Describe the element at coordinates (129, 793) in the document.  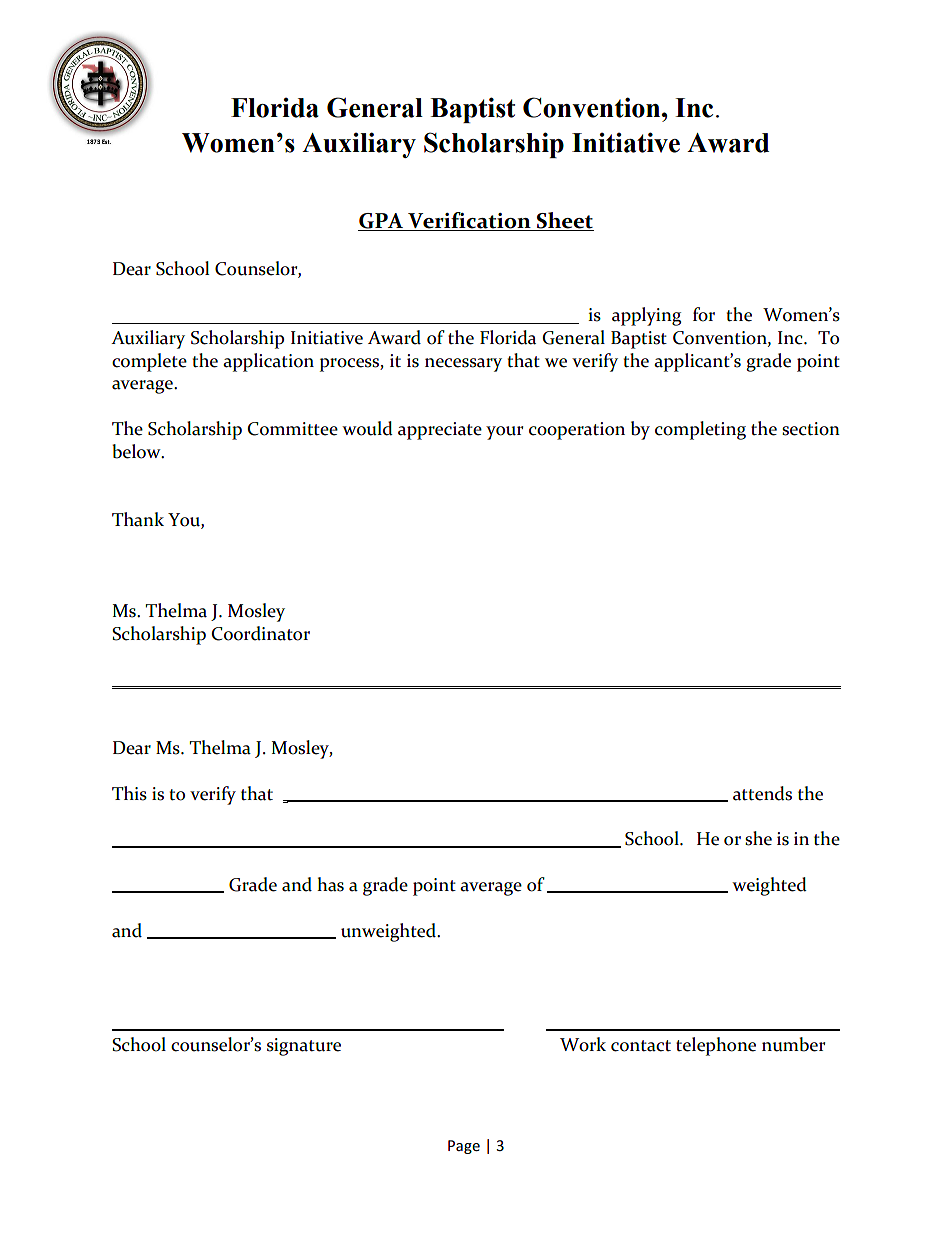
I see `This` at that location.
